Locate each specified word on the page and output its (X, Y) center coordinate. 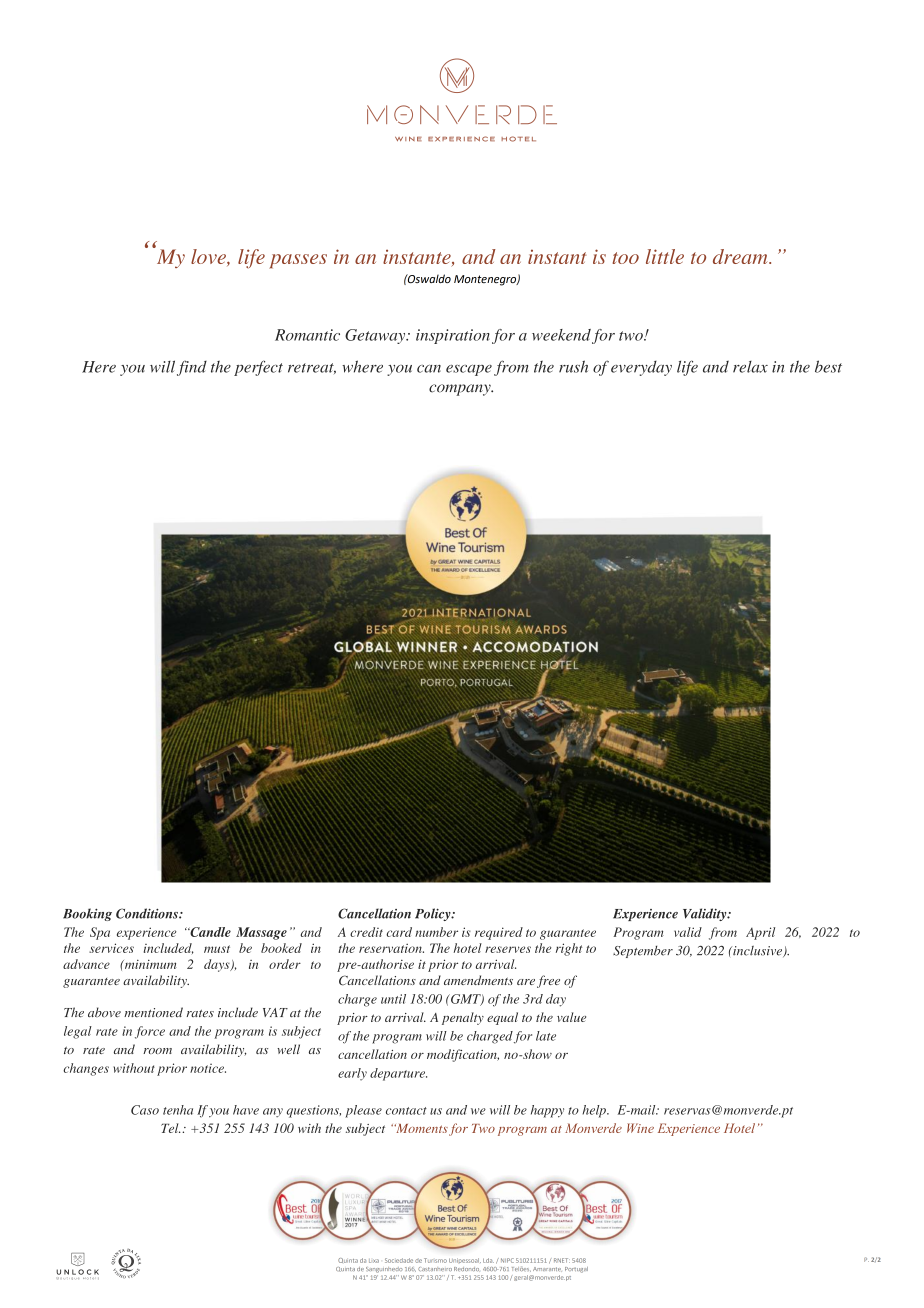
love (209, 257)
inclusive (758, 951)
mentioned (153, 1012)
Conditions (148, 913)
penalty (463, 1018)
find (192, 368)
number (436, 932)
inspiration (453, 336)
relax (750, 367)
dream (741, 256)
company (461, 390)
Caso (145, 1110)
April (760, 933)
